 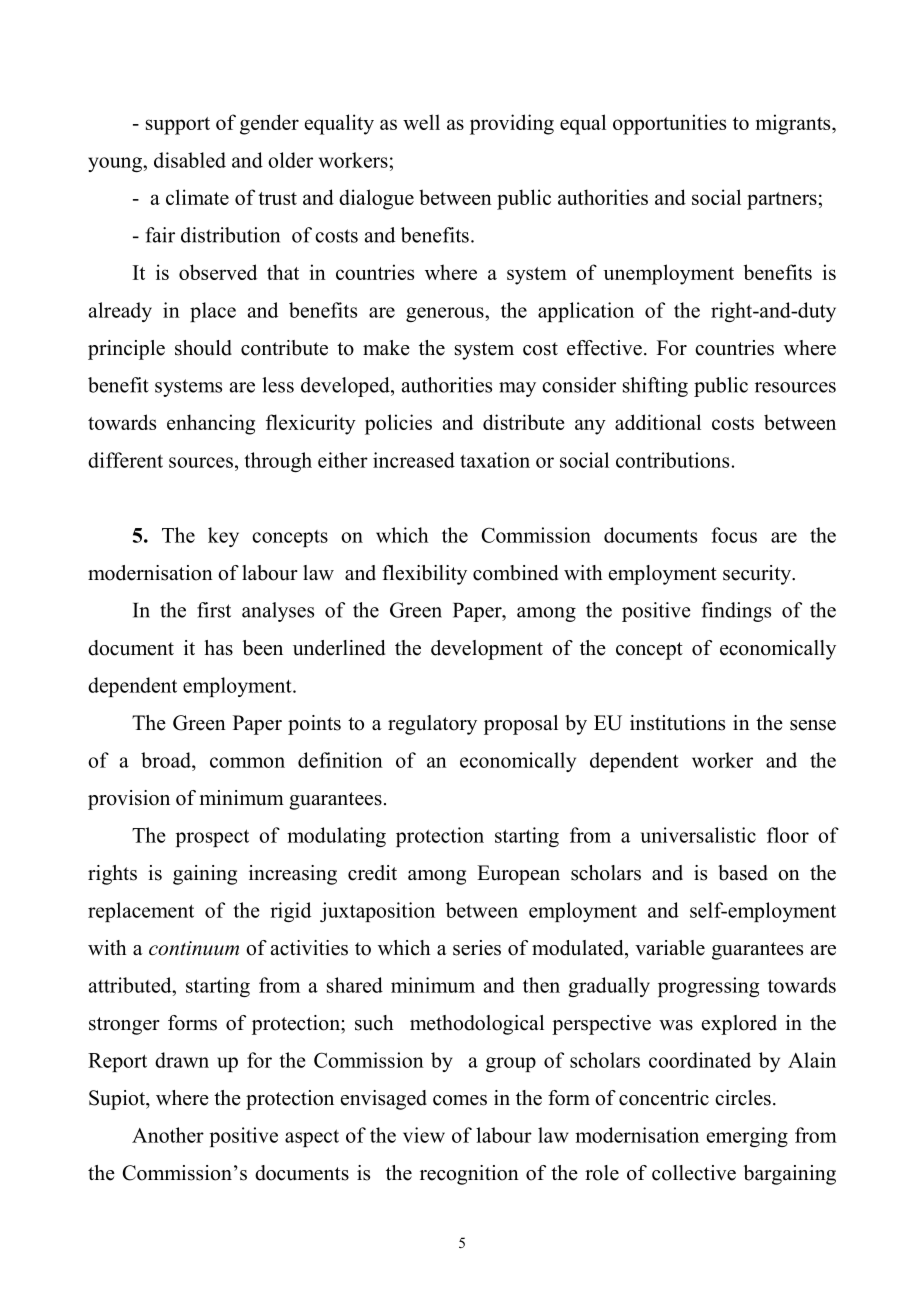 I want to click on enhancing, so click(x=211, y=424).
